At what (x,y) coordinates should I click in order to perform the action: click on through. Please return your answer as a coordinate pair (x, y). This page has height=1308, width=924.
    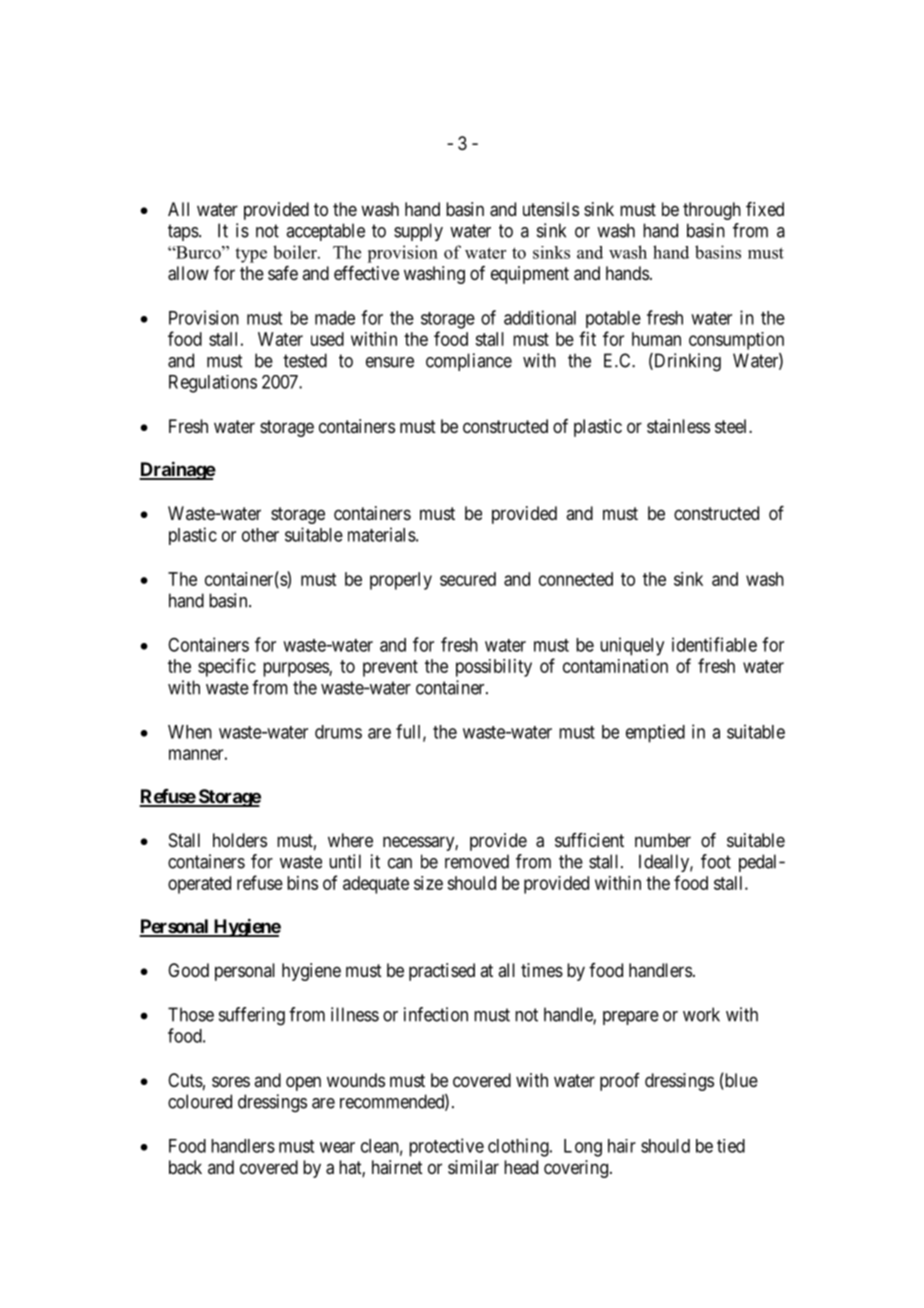
    Looking at the image, I should click on (712, 211).
